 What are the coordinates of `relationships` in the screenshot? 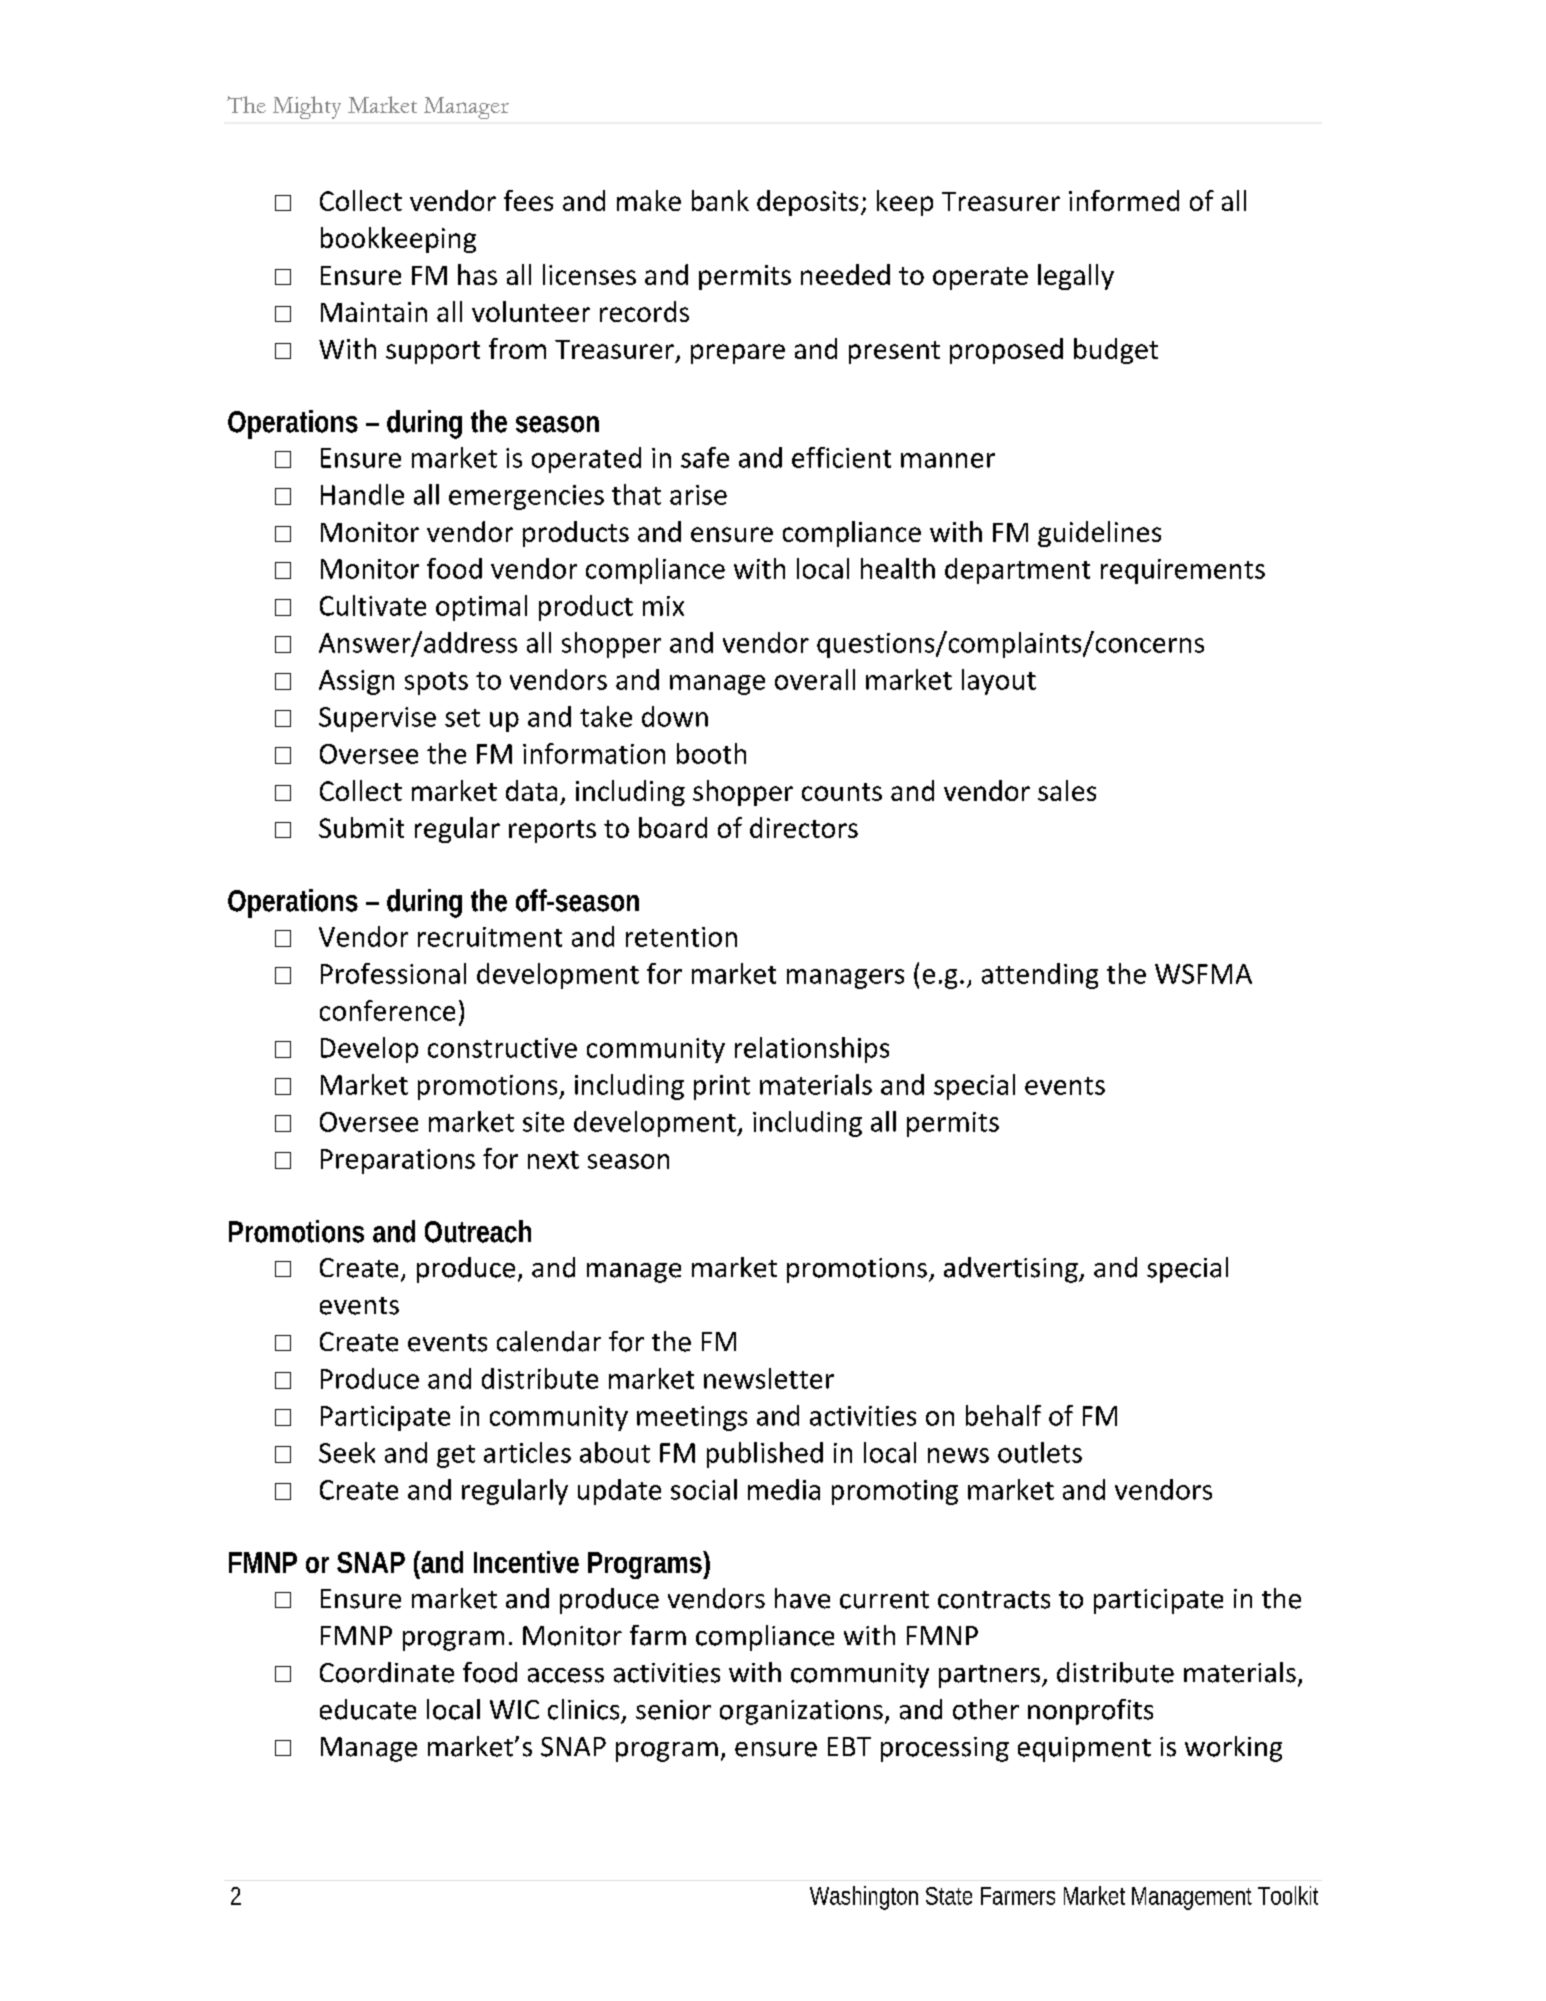 It's located at (812, 1050).
